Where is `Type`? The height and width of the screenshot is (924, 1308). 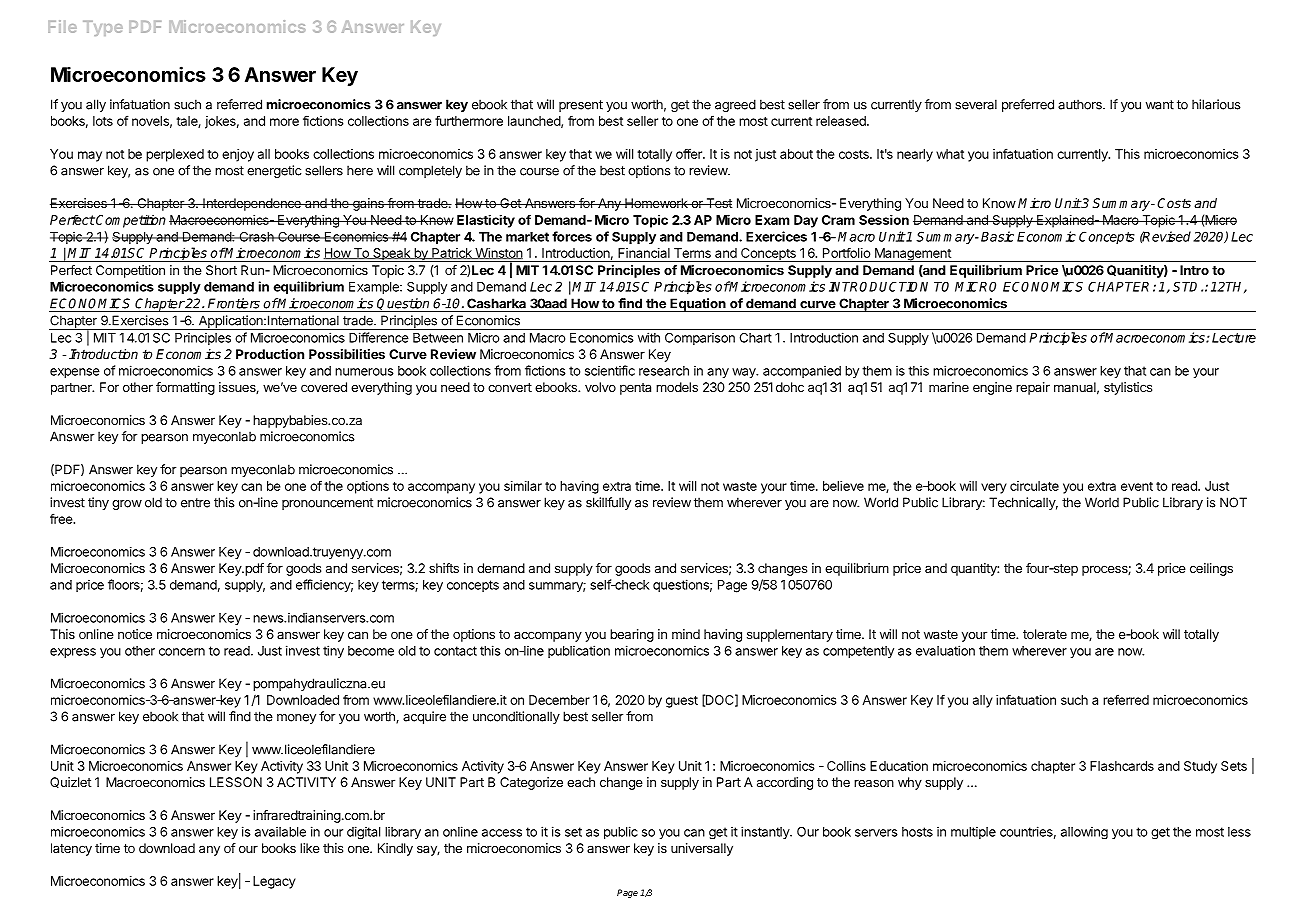 Type is located at coordinates (103, 28).
